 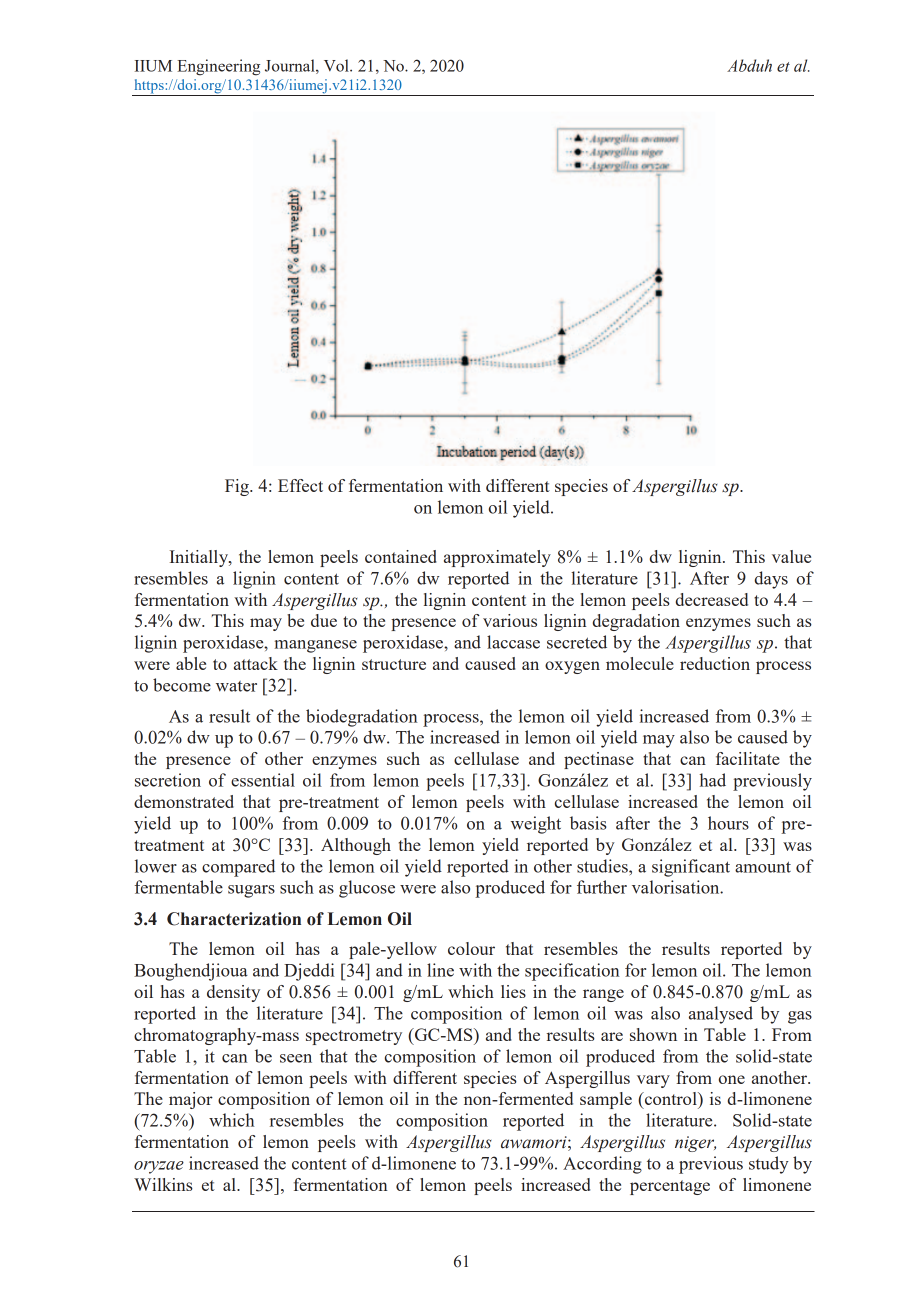 I want to click on colour, so click(x=471, y=948).
